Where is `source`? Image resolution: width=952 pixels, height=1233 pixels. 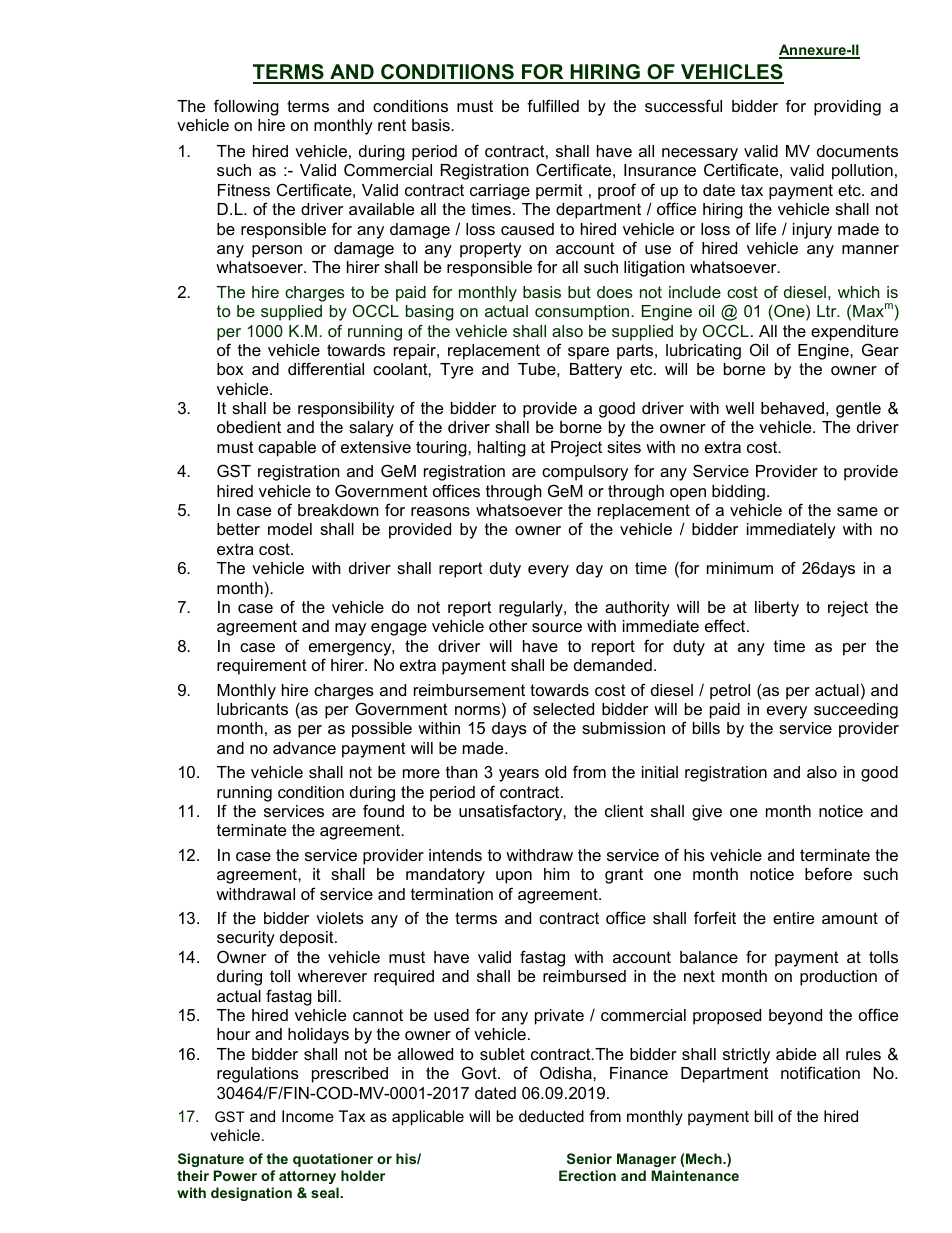
source is located at coordinates (557, 627).
